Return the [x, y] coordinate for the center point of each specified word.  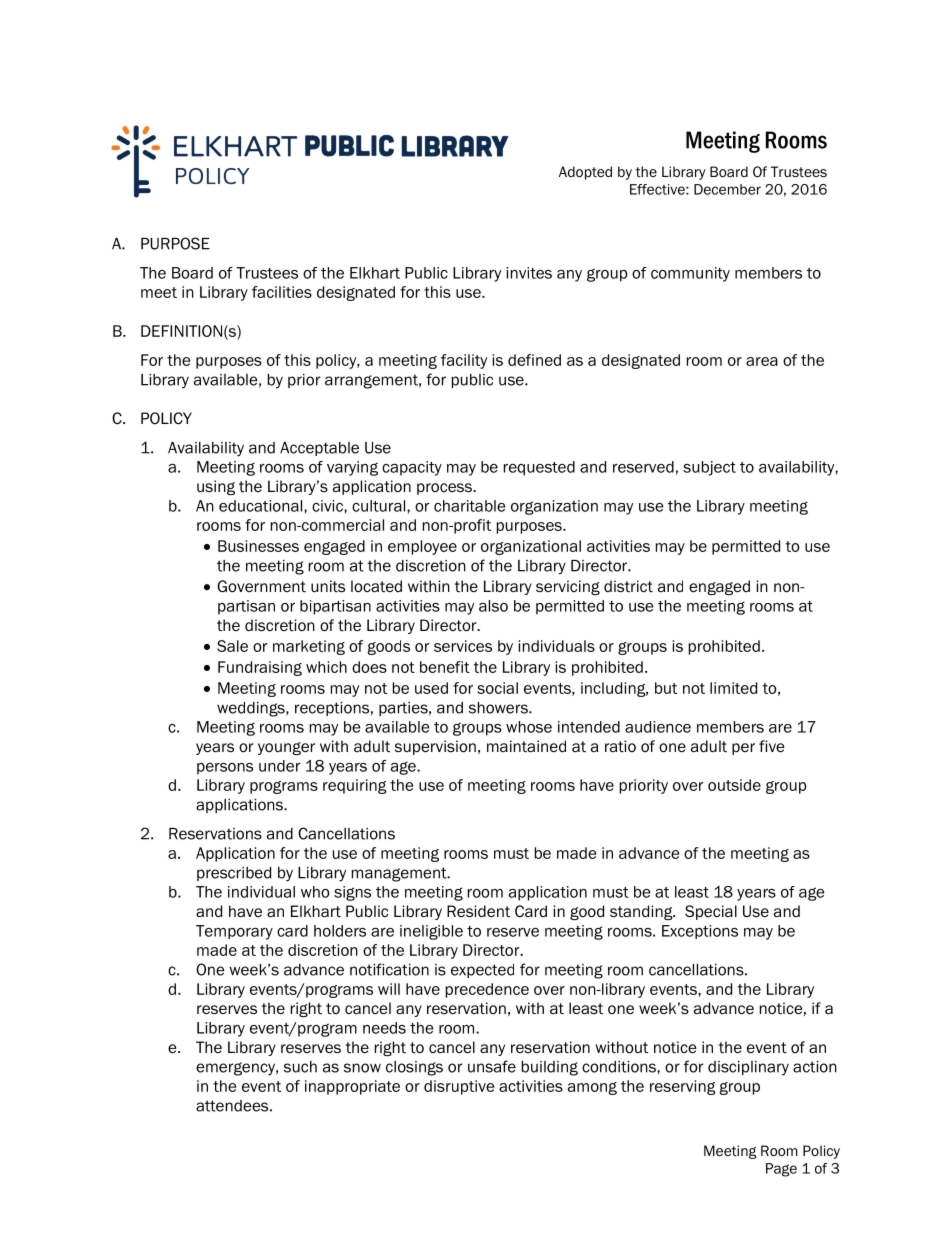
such [300, 1067]
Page [781, 1170]
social [497, 688]
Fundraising [260, 668]
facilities [282, 292]
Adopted [585, 173]
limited [733, 688]
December [727, 189]
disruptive [459, 1087]
